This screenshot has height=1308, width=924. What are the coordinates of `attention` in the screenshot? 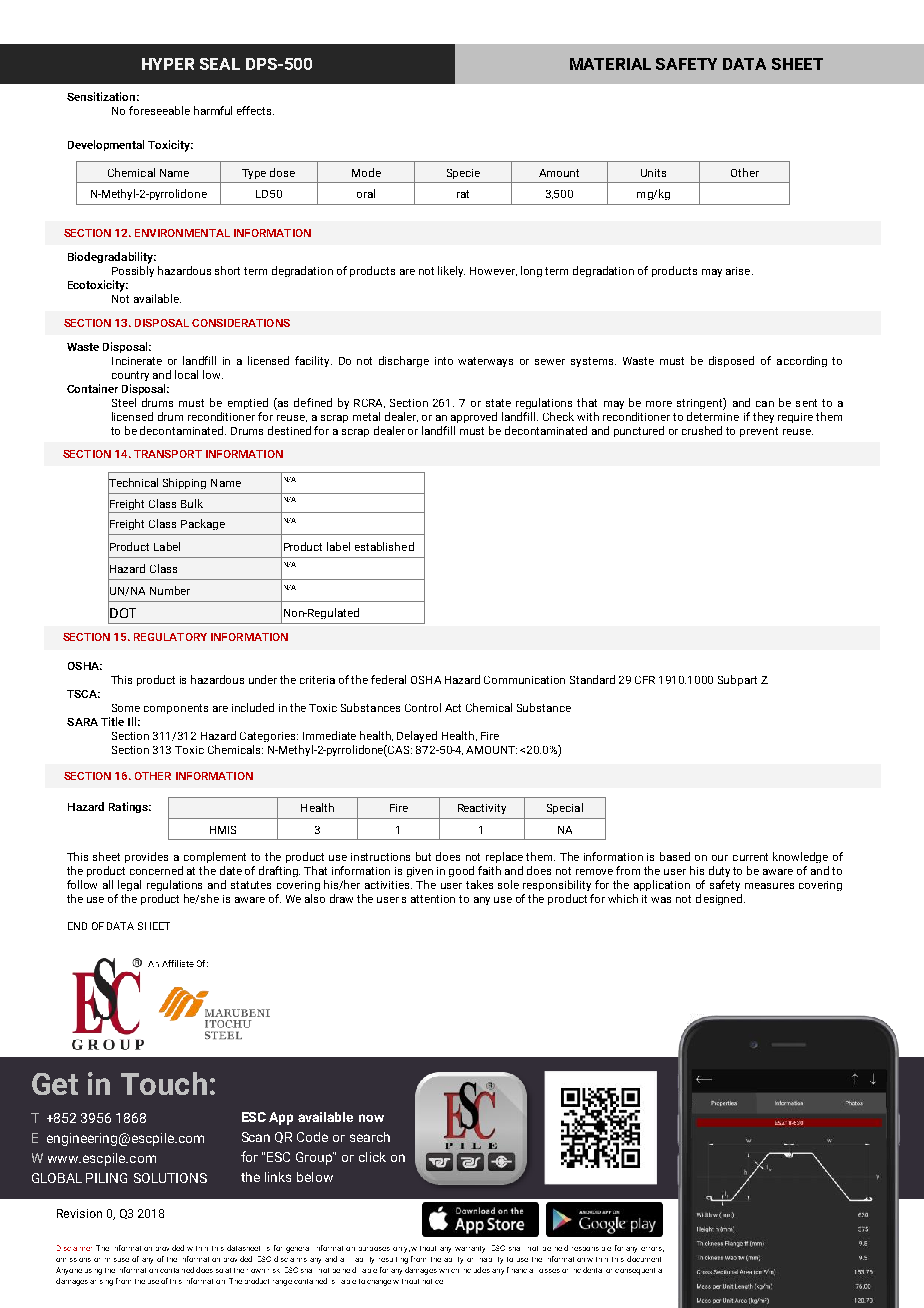 It's located at (433, 899).
